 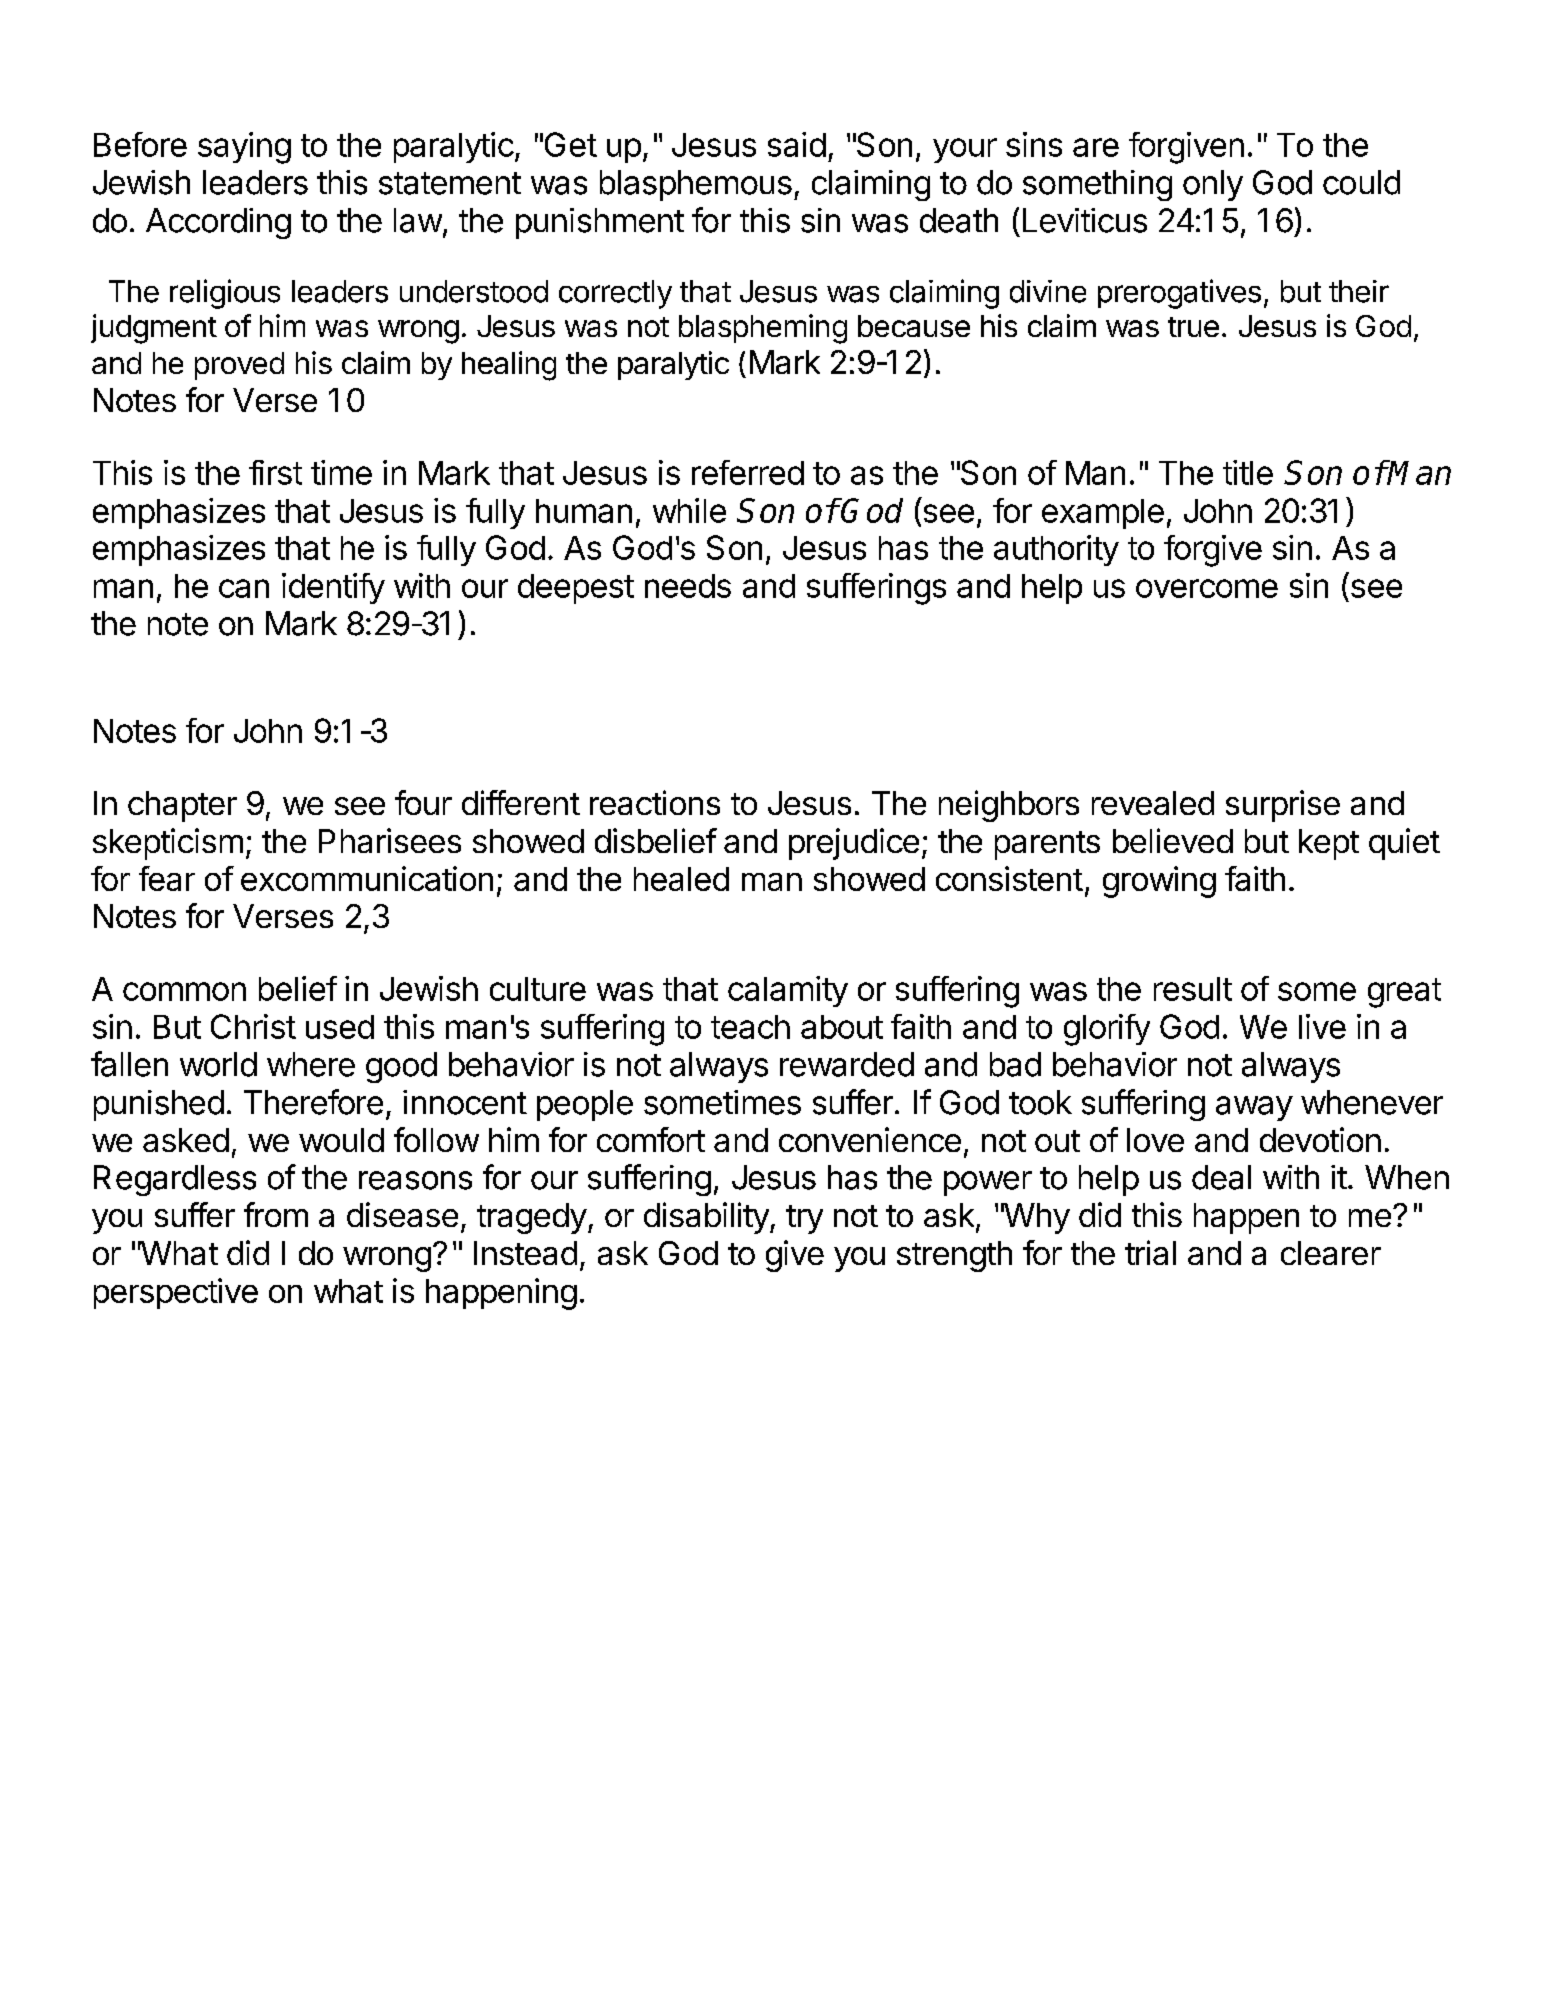 What do you see at coordinates (276, 1214) in the screenshot?
I see `from` at bounding box center [276, 1214].
